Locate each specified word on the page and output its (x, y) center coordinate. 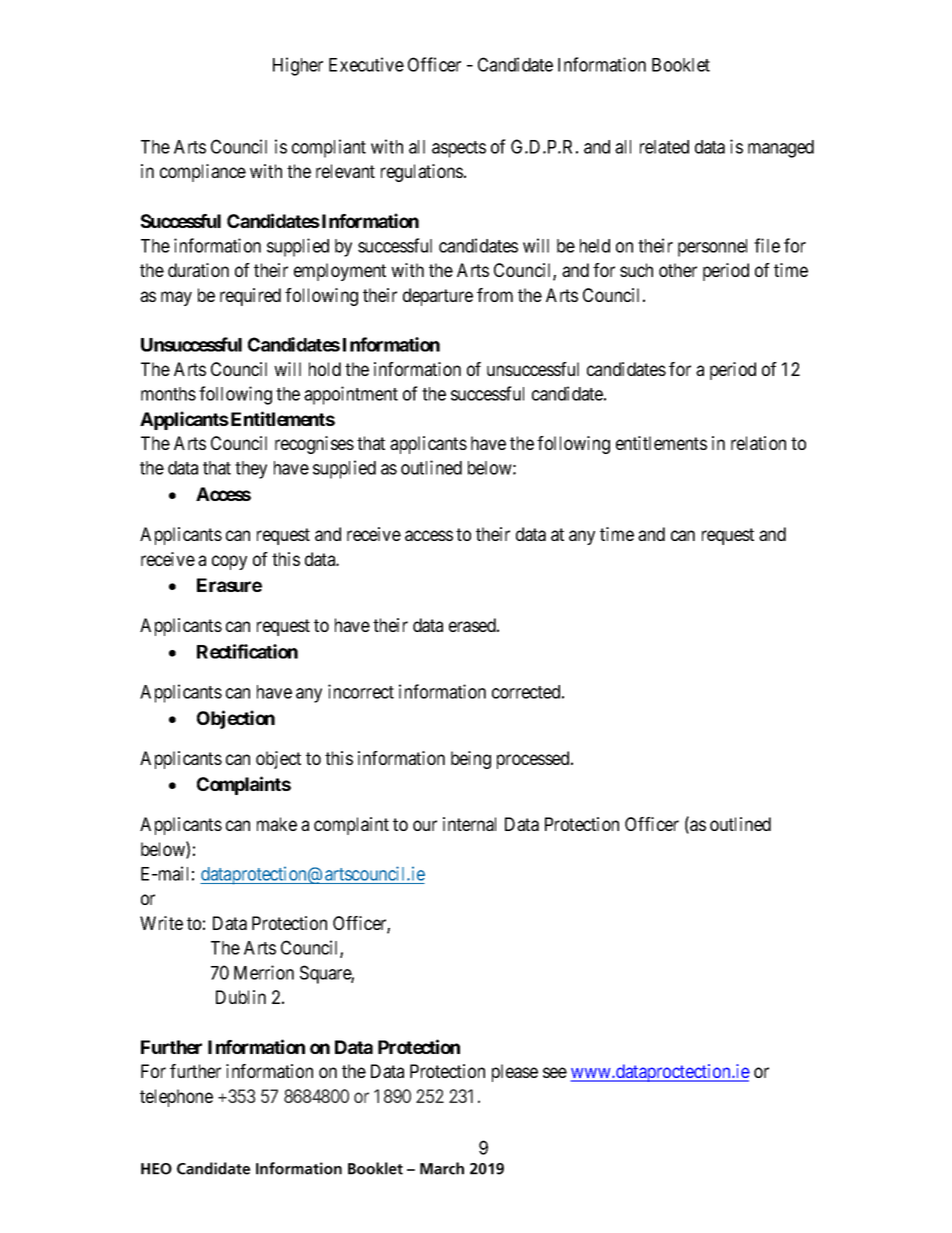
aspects (459, 149)
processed (534, 760)
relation (758, 443)
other (678, 270)
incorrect (361, 691)
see (555, 1072)
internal (469, 824)
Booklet (681, 65)
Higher (298, 66)
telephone (176, 1098)
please (515, 1073)
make (277, 824)
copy (229, 562)
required (250, 297)
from (495, 295)
